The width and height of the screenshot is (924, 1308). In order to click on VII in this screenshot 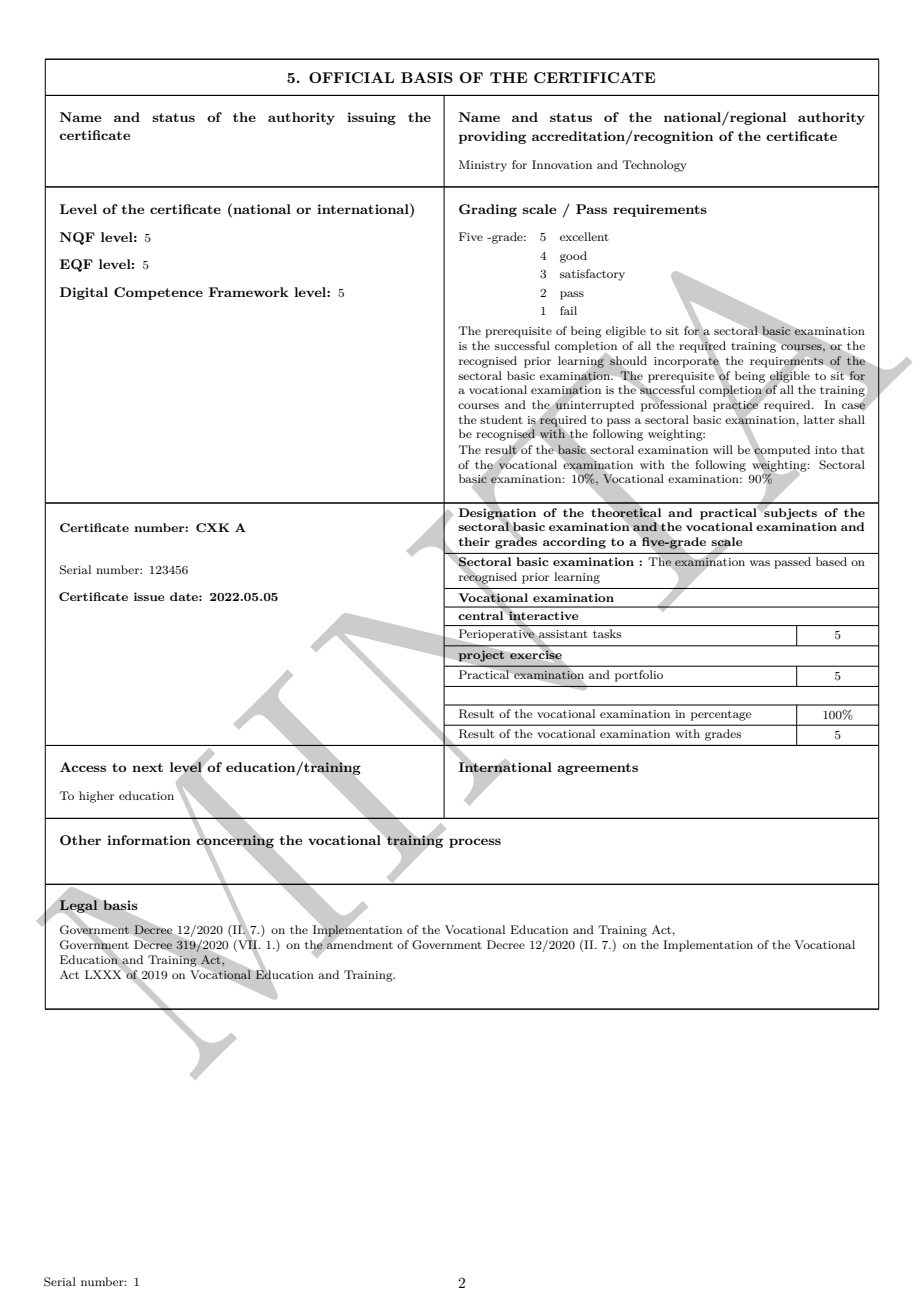, I will do `click(248, 945)`.
